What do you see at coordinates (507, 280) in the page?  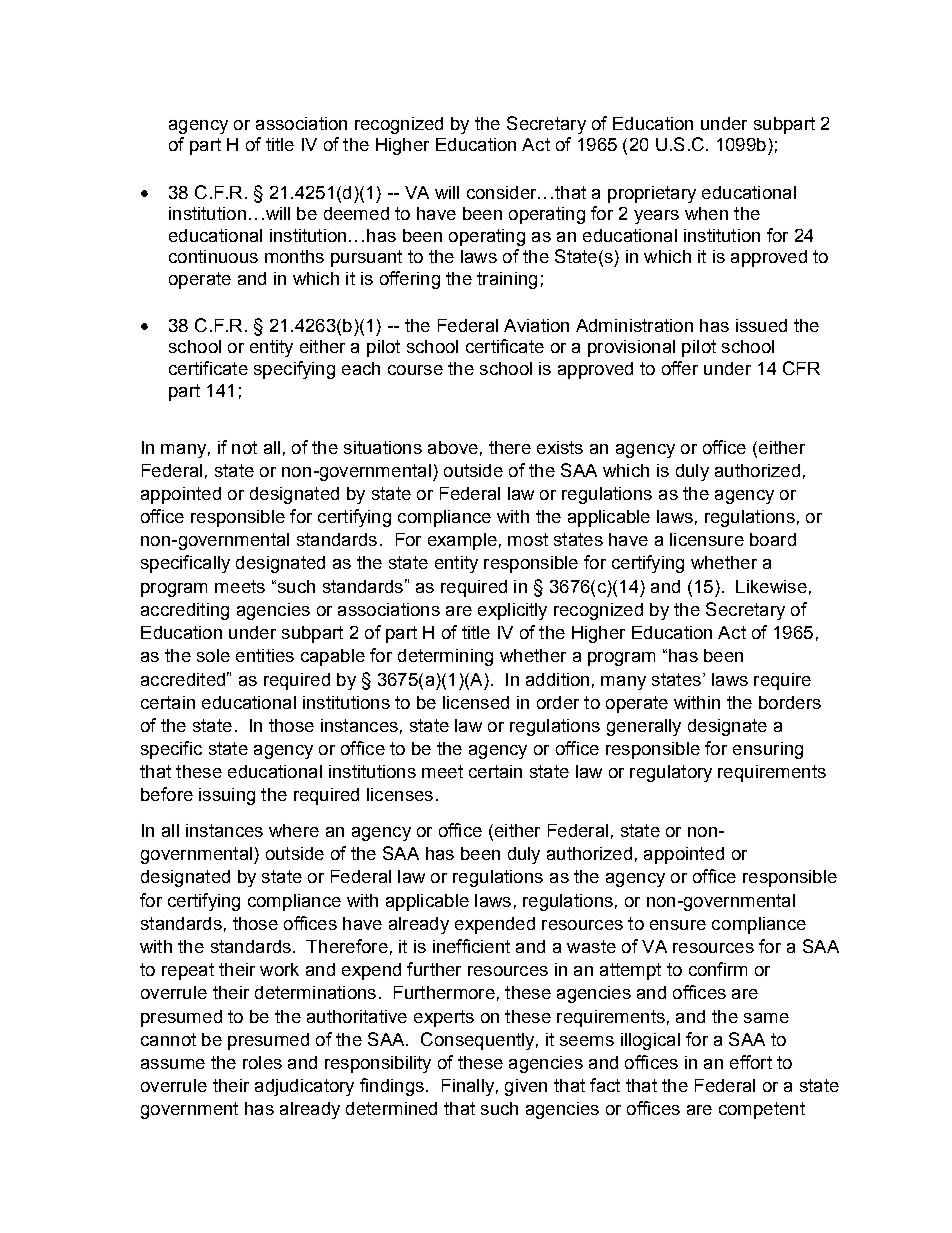 I see `training` at bounding box center [507, 280].
